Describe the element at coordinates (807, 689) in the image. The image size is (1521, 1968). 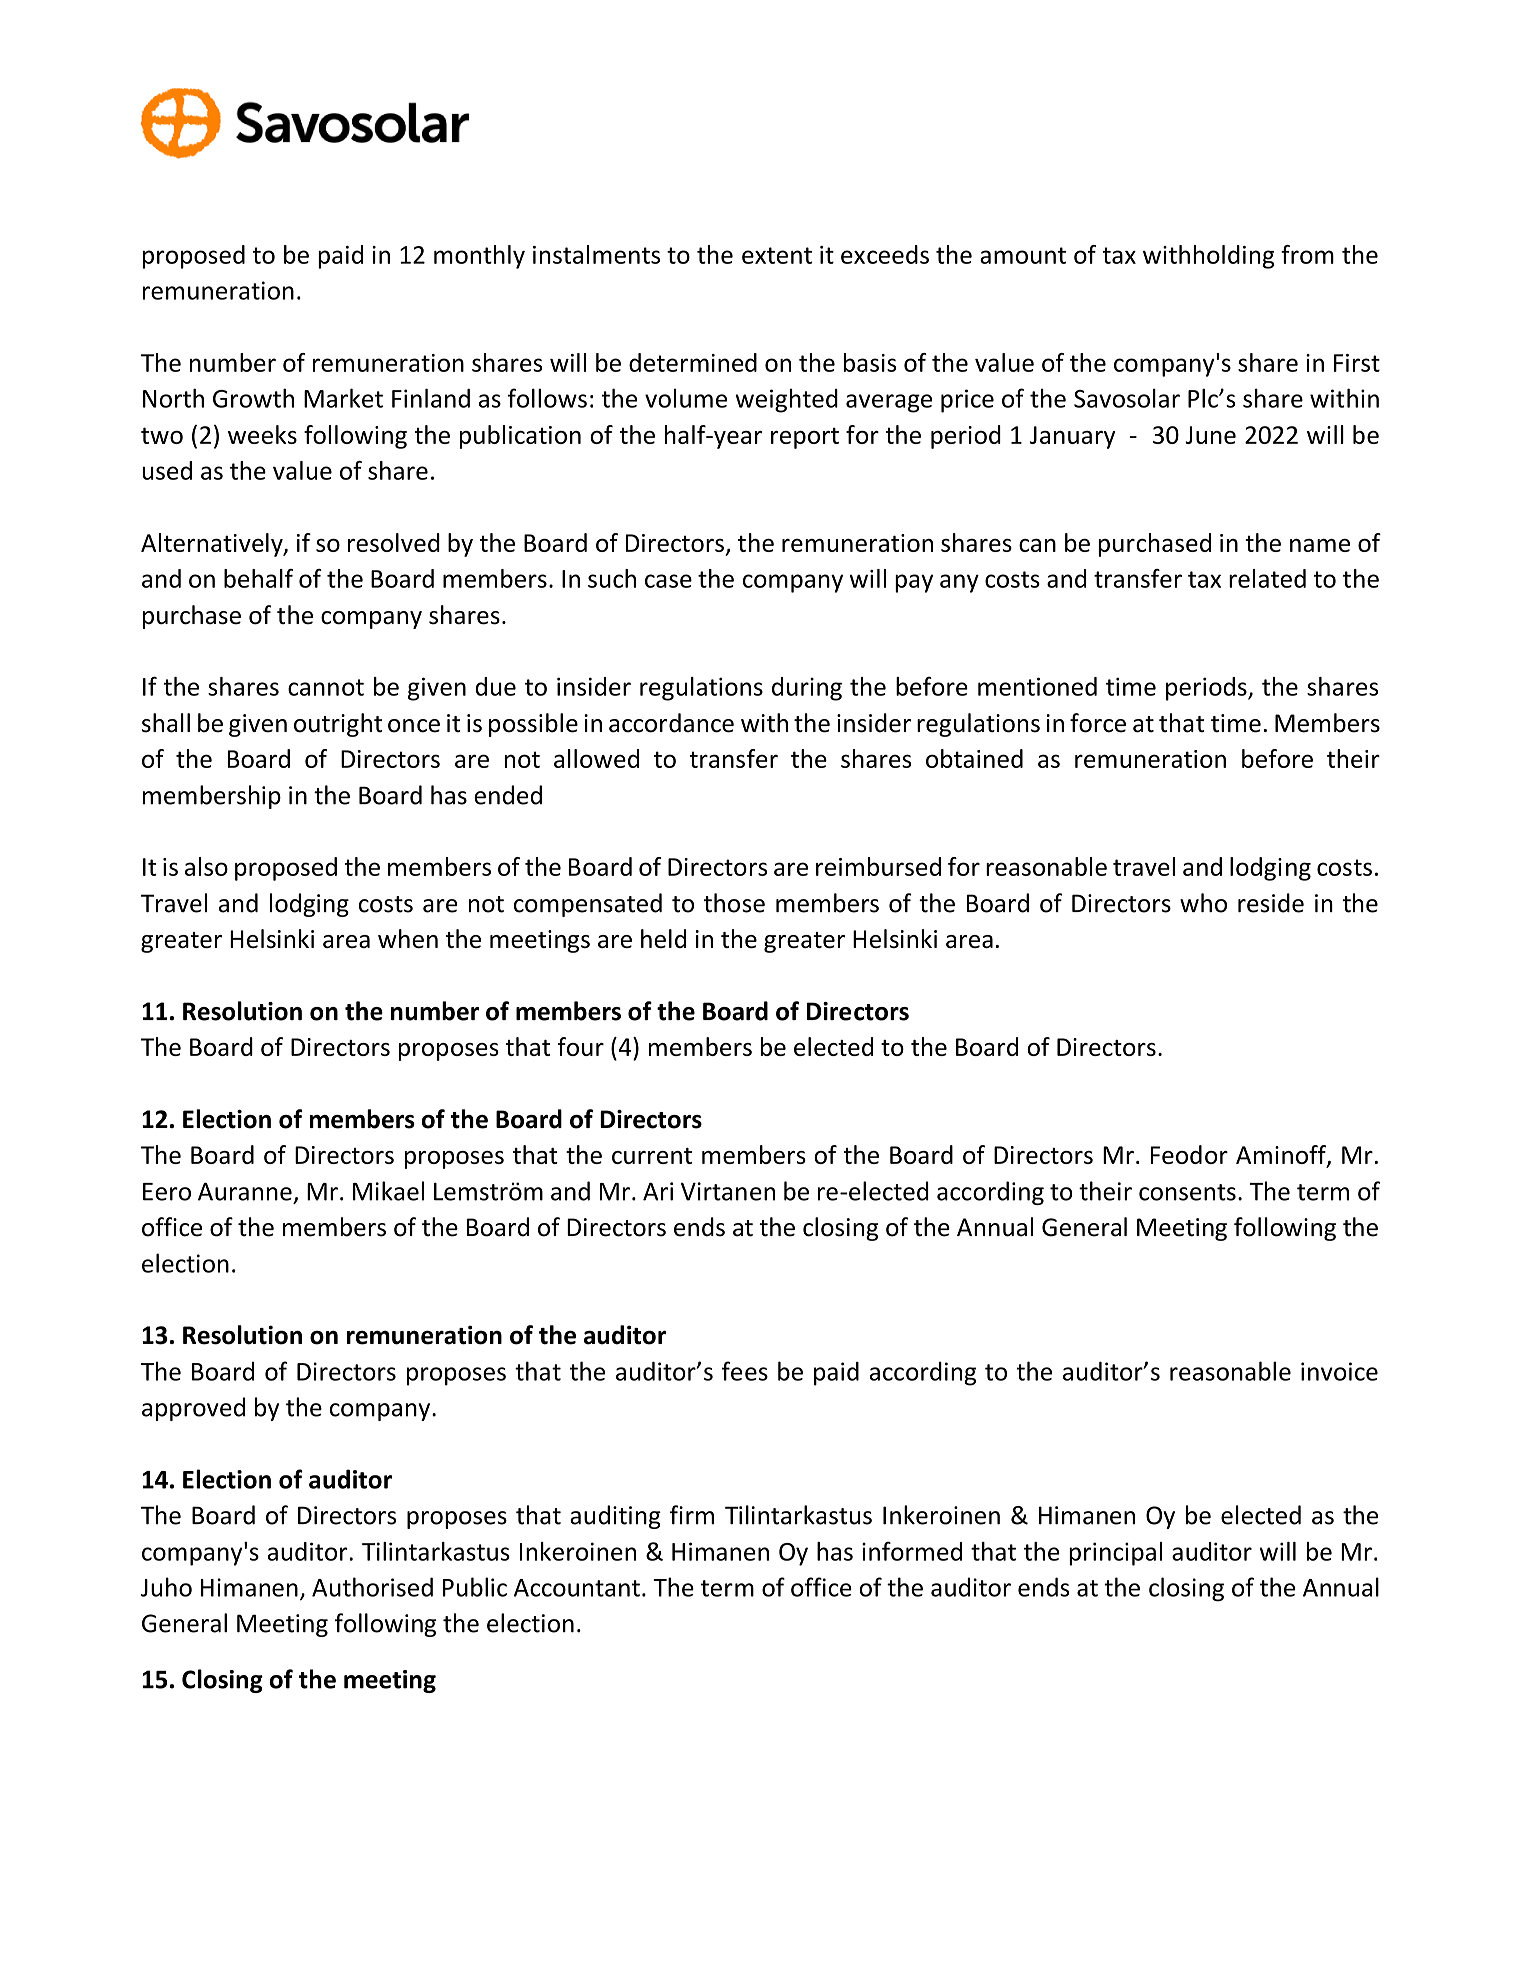
I see `during` at that location.
